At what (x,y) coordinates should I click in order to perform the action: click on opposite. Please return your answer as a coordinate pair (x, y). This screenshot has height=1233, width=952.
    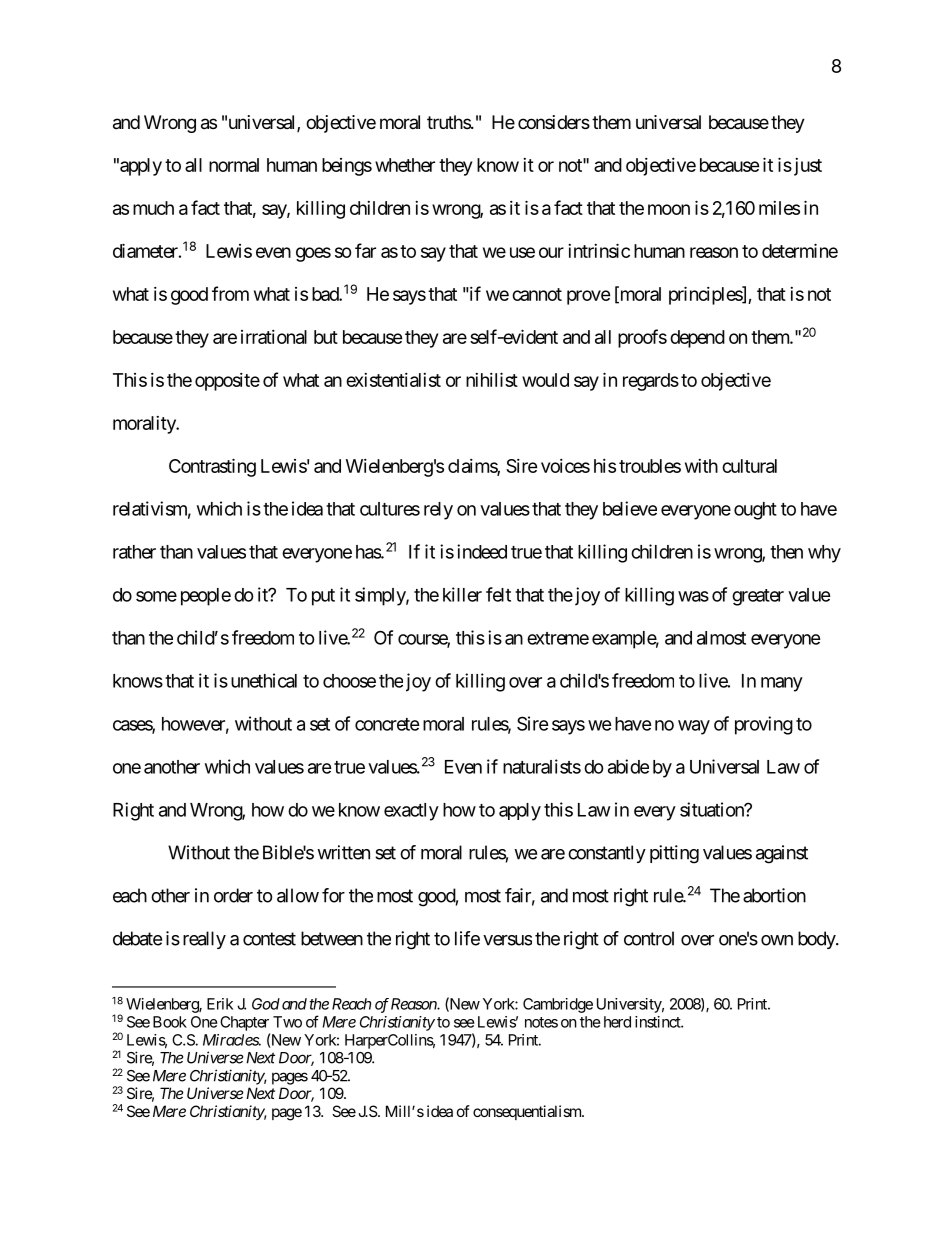
    Looking at the image, I should click on (227, 382).
